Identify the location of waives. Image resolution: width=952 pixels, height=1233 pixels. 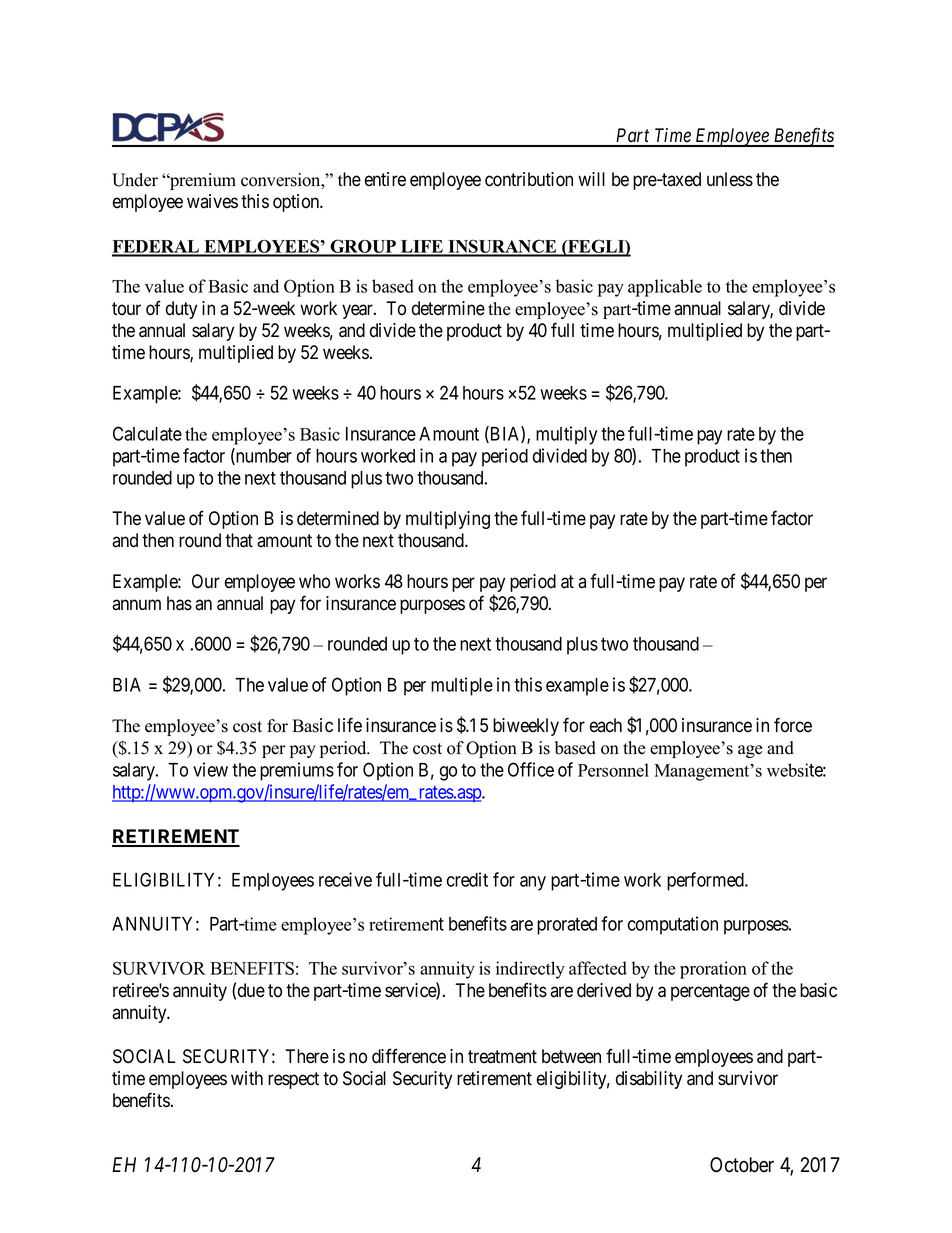
(212, 201).
